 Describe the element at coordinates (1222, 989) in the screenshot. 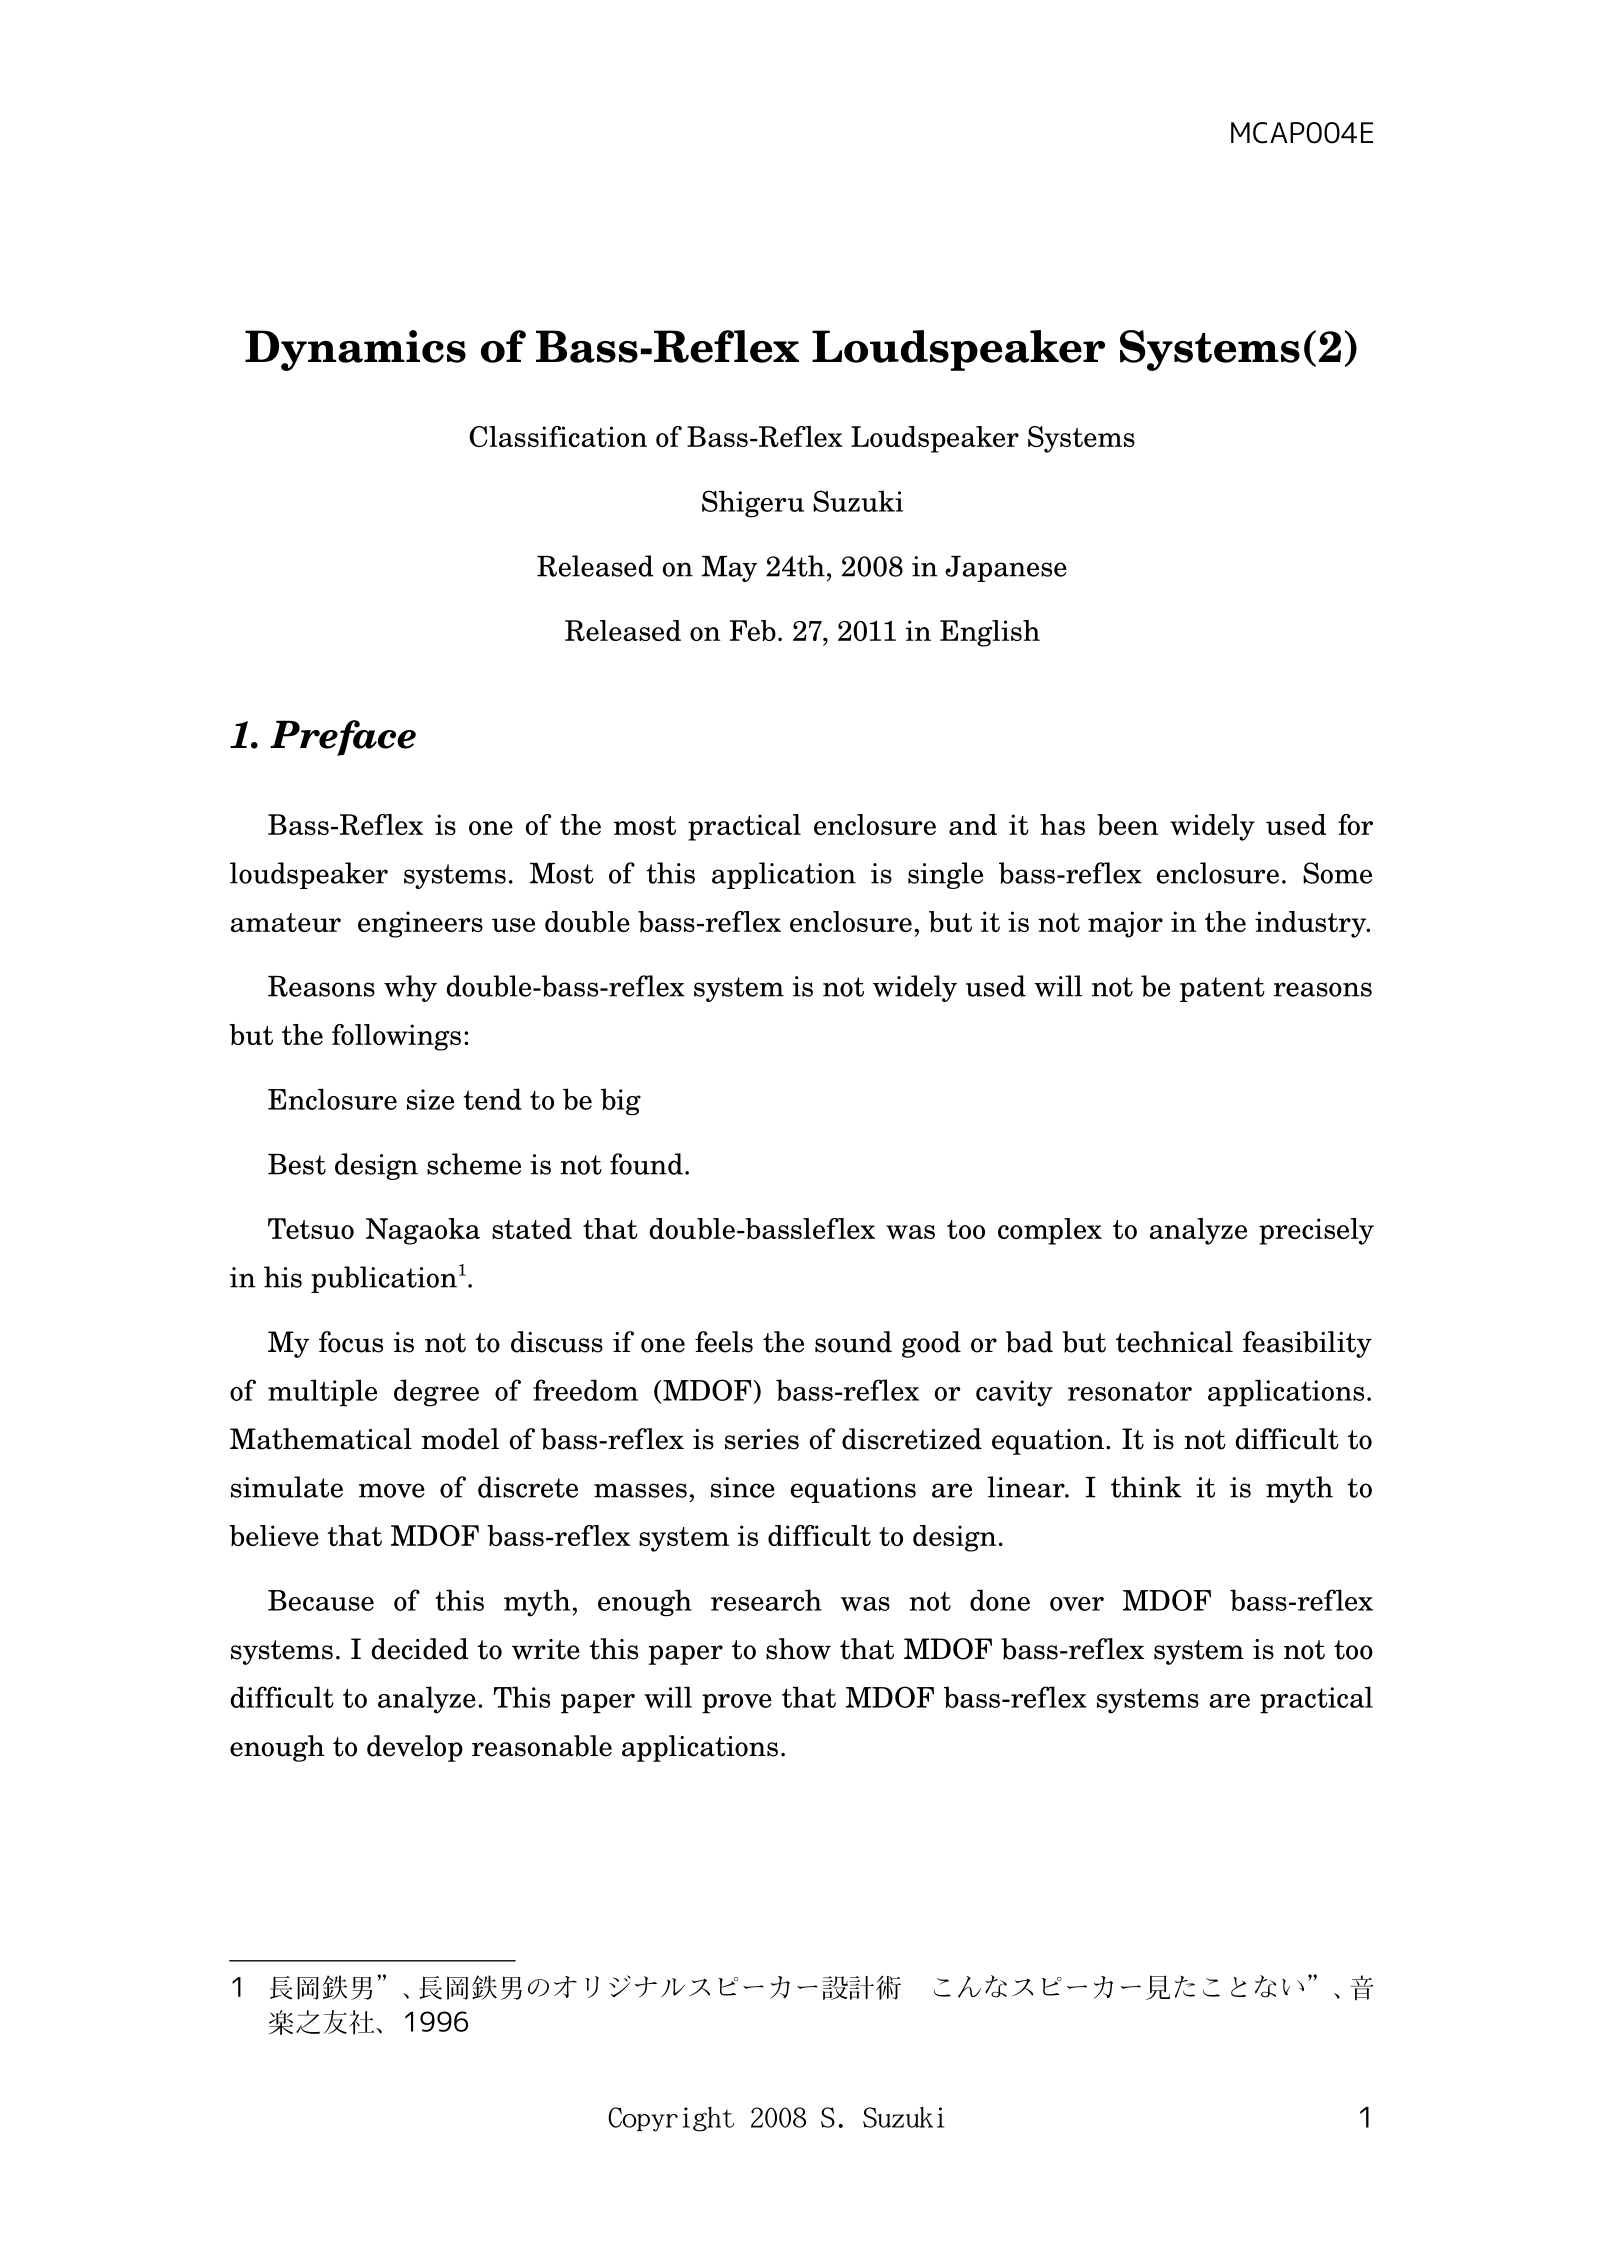

I see `patent` at that location.
